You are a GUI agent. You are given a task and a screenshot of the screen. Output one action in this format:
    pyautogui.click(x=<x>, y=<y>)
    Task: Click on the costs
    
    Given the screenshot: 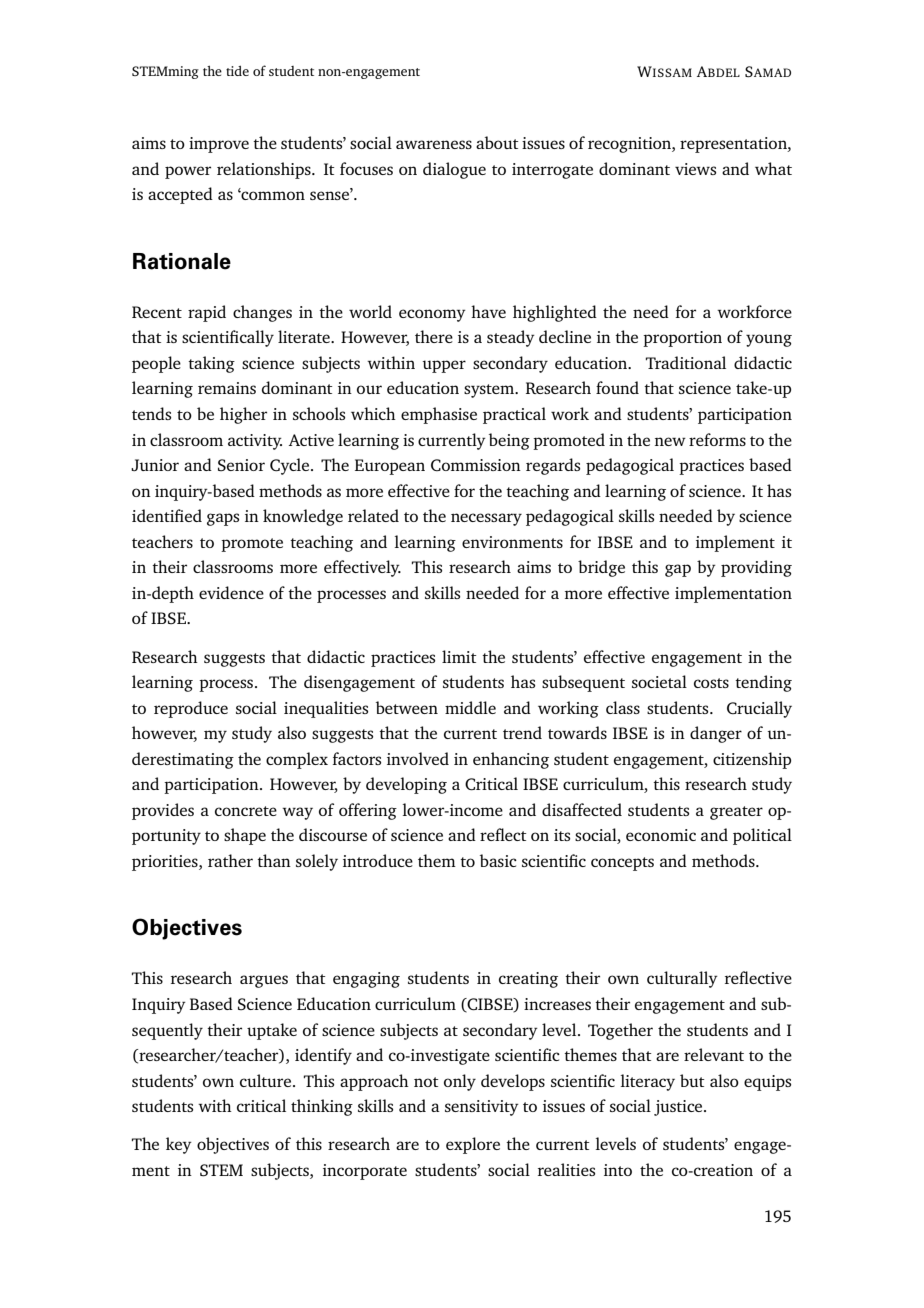 What is the action you would take?
    pyautogui.click(x=711, y=683)
